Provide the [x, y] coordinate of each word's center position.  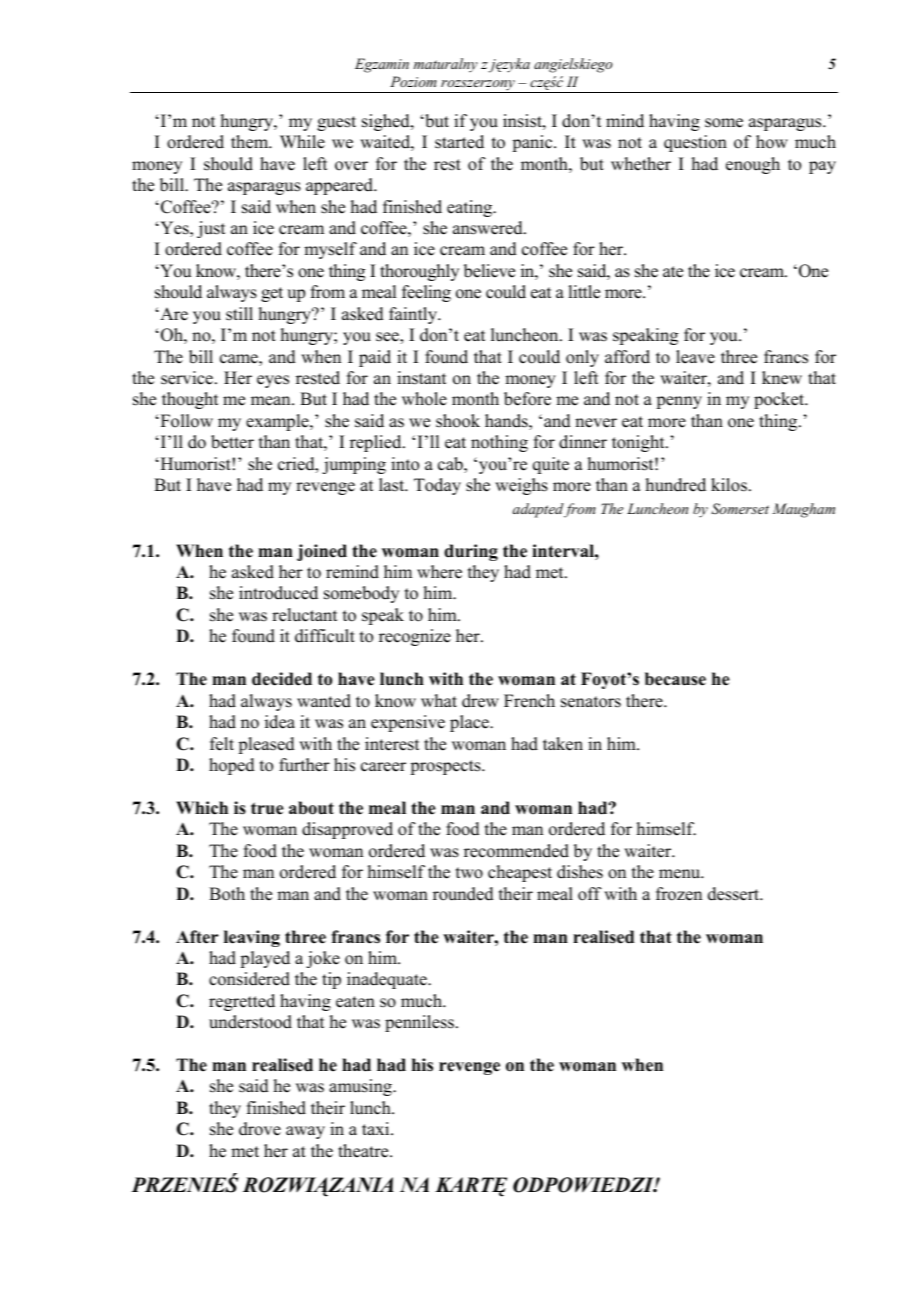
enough [753, 165]
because [675, 679]
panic [533, 143]
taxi [377, 1128]
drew [480, 701]
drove [260, 1129]
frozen [679, 894]
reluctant [304, 615]
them [251, 142]
